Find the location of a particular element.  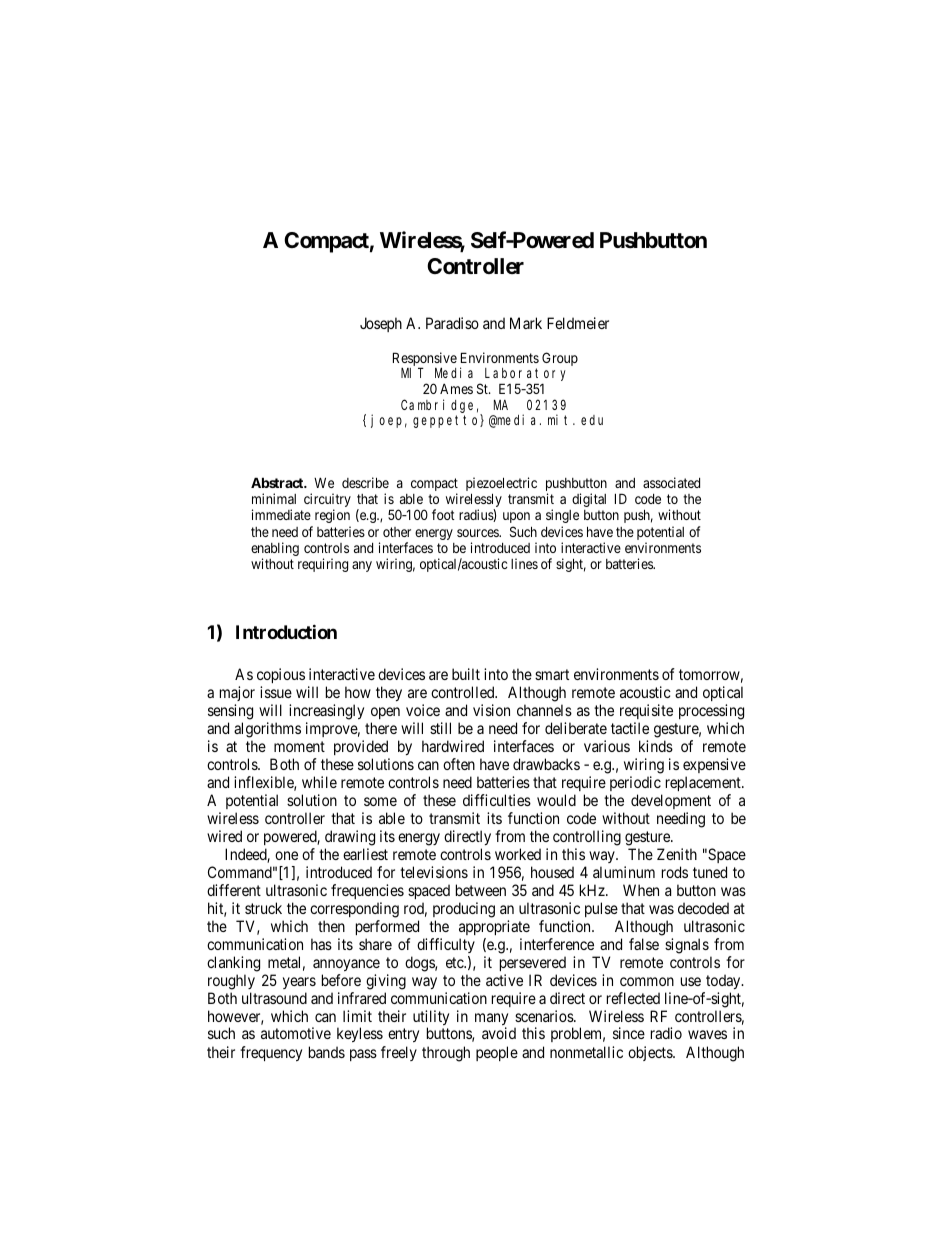

avoid is located at coordinates (499, 1033).
